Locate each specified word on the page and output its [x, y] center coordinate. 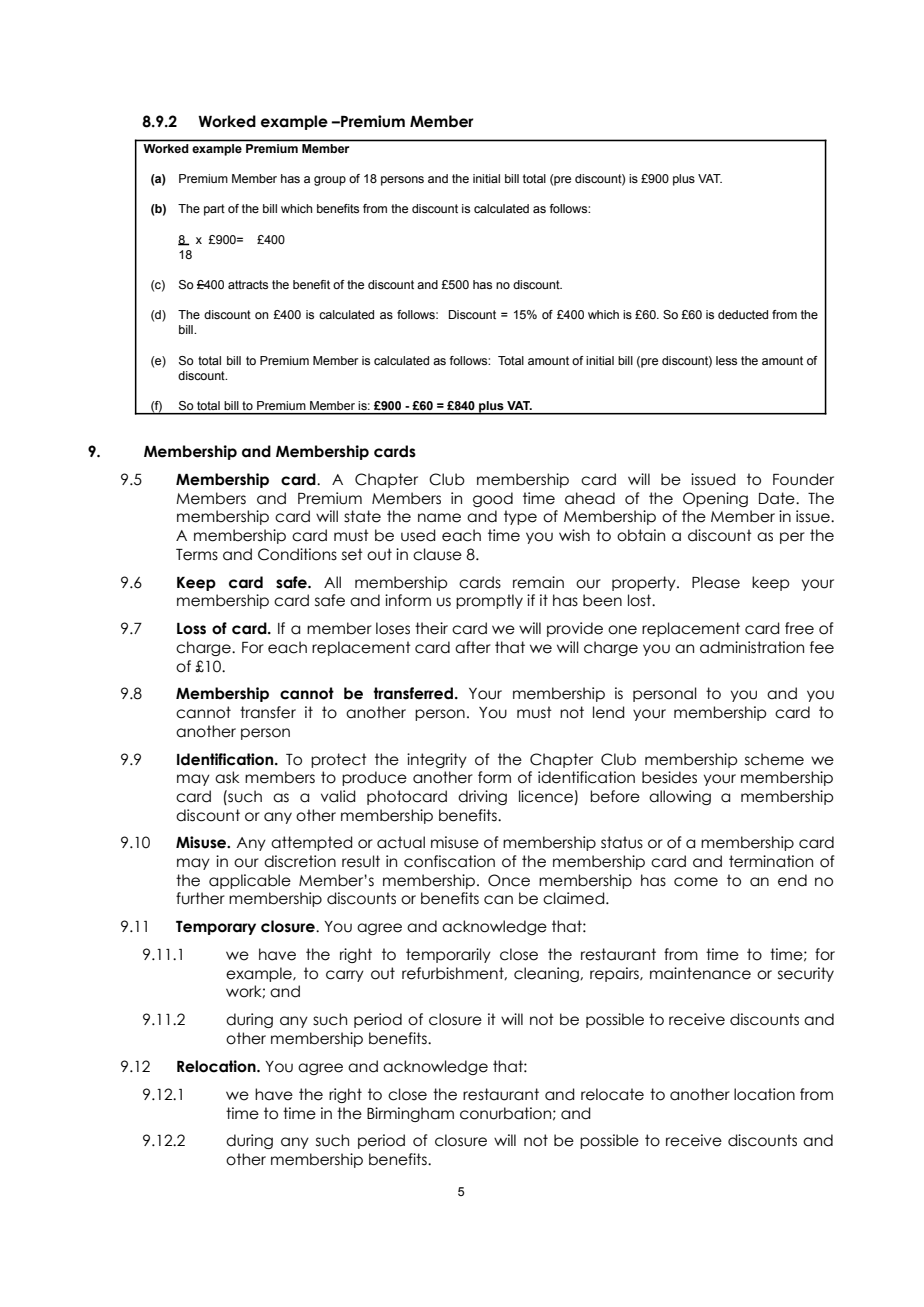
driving [482, 797]
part [214, 210]
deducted [743, 314]
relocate [612, 1094]
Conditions [297, 554]
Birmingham [410, 1114]
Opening [715, 499]
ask [227, 777]
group [330, 181]
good [493, 499]
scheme [774, 759]
